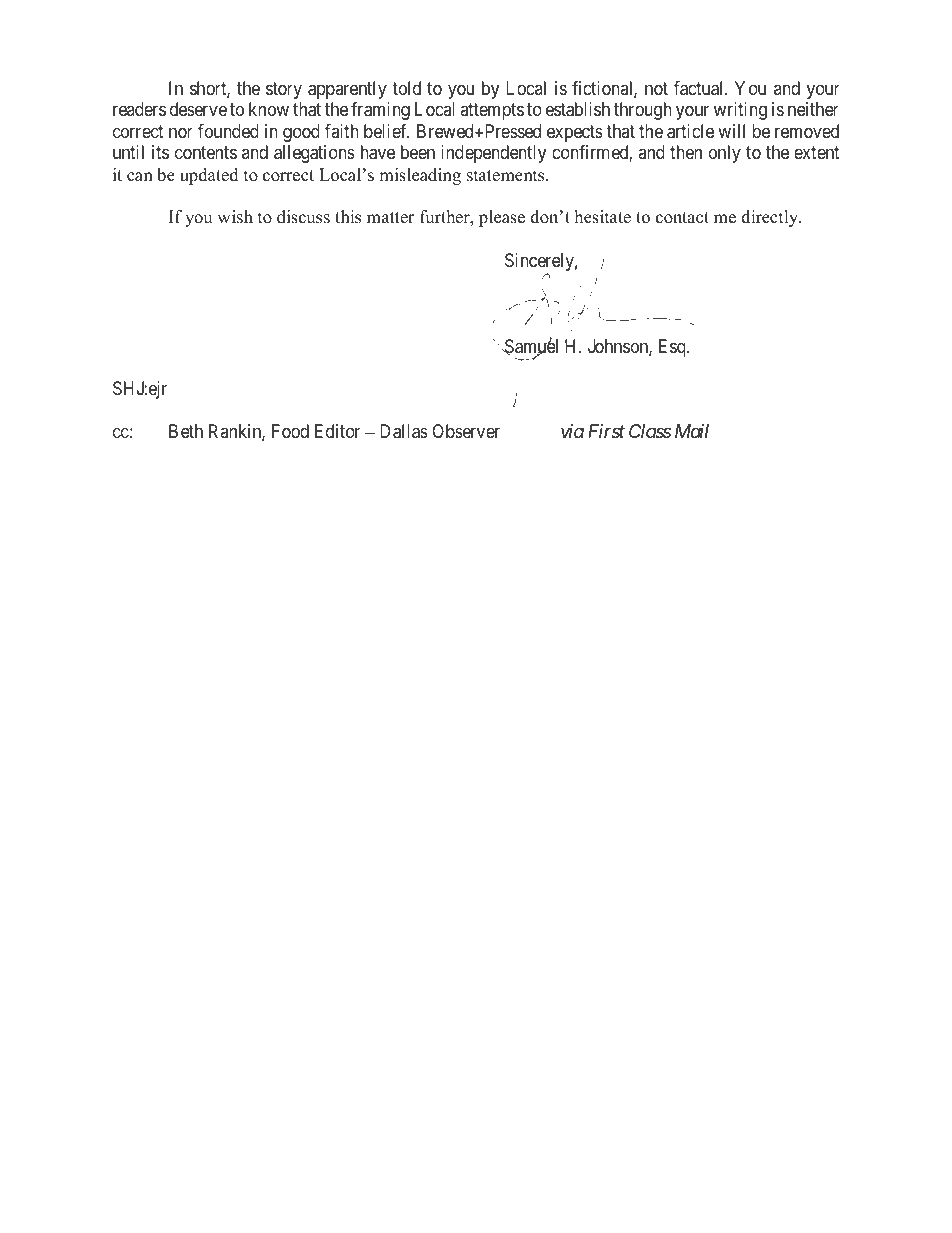 This screenshot has height=1233, width=952. What do you see at coordinates (502, 218) in the screenshot?
I see `please` at bounding box center [502, 218].
